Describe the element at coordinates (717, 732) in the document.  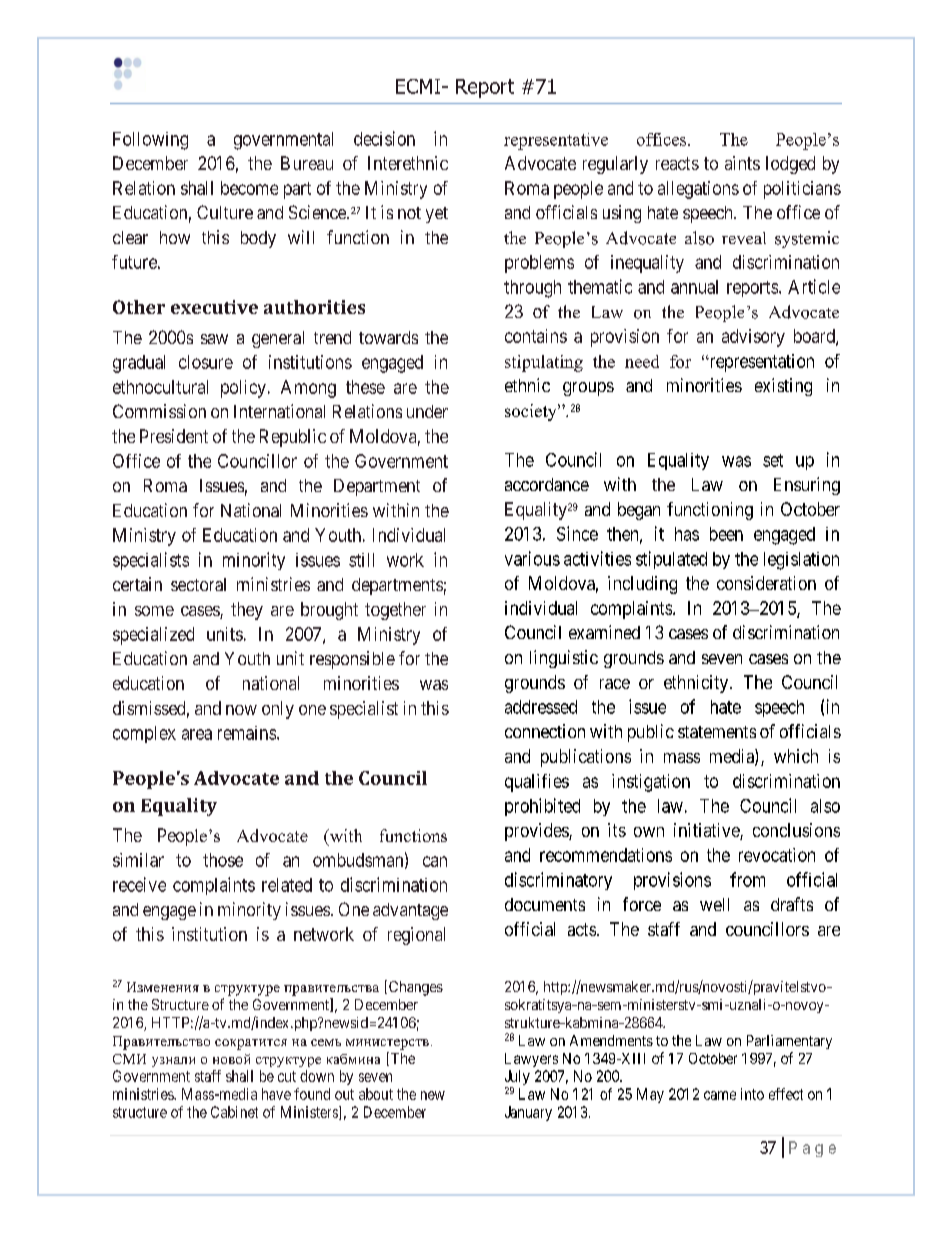
I see `statements` at that location.
